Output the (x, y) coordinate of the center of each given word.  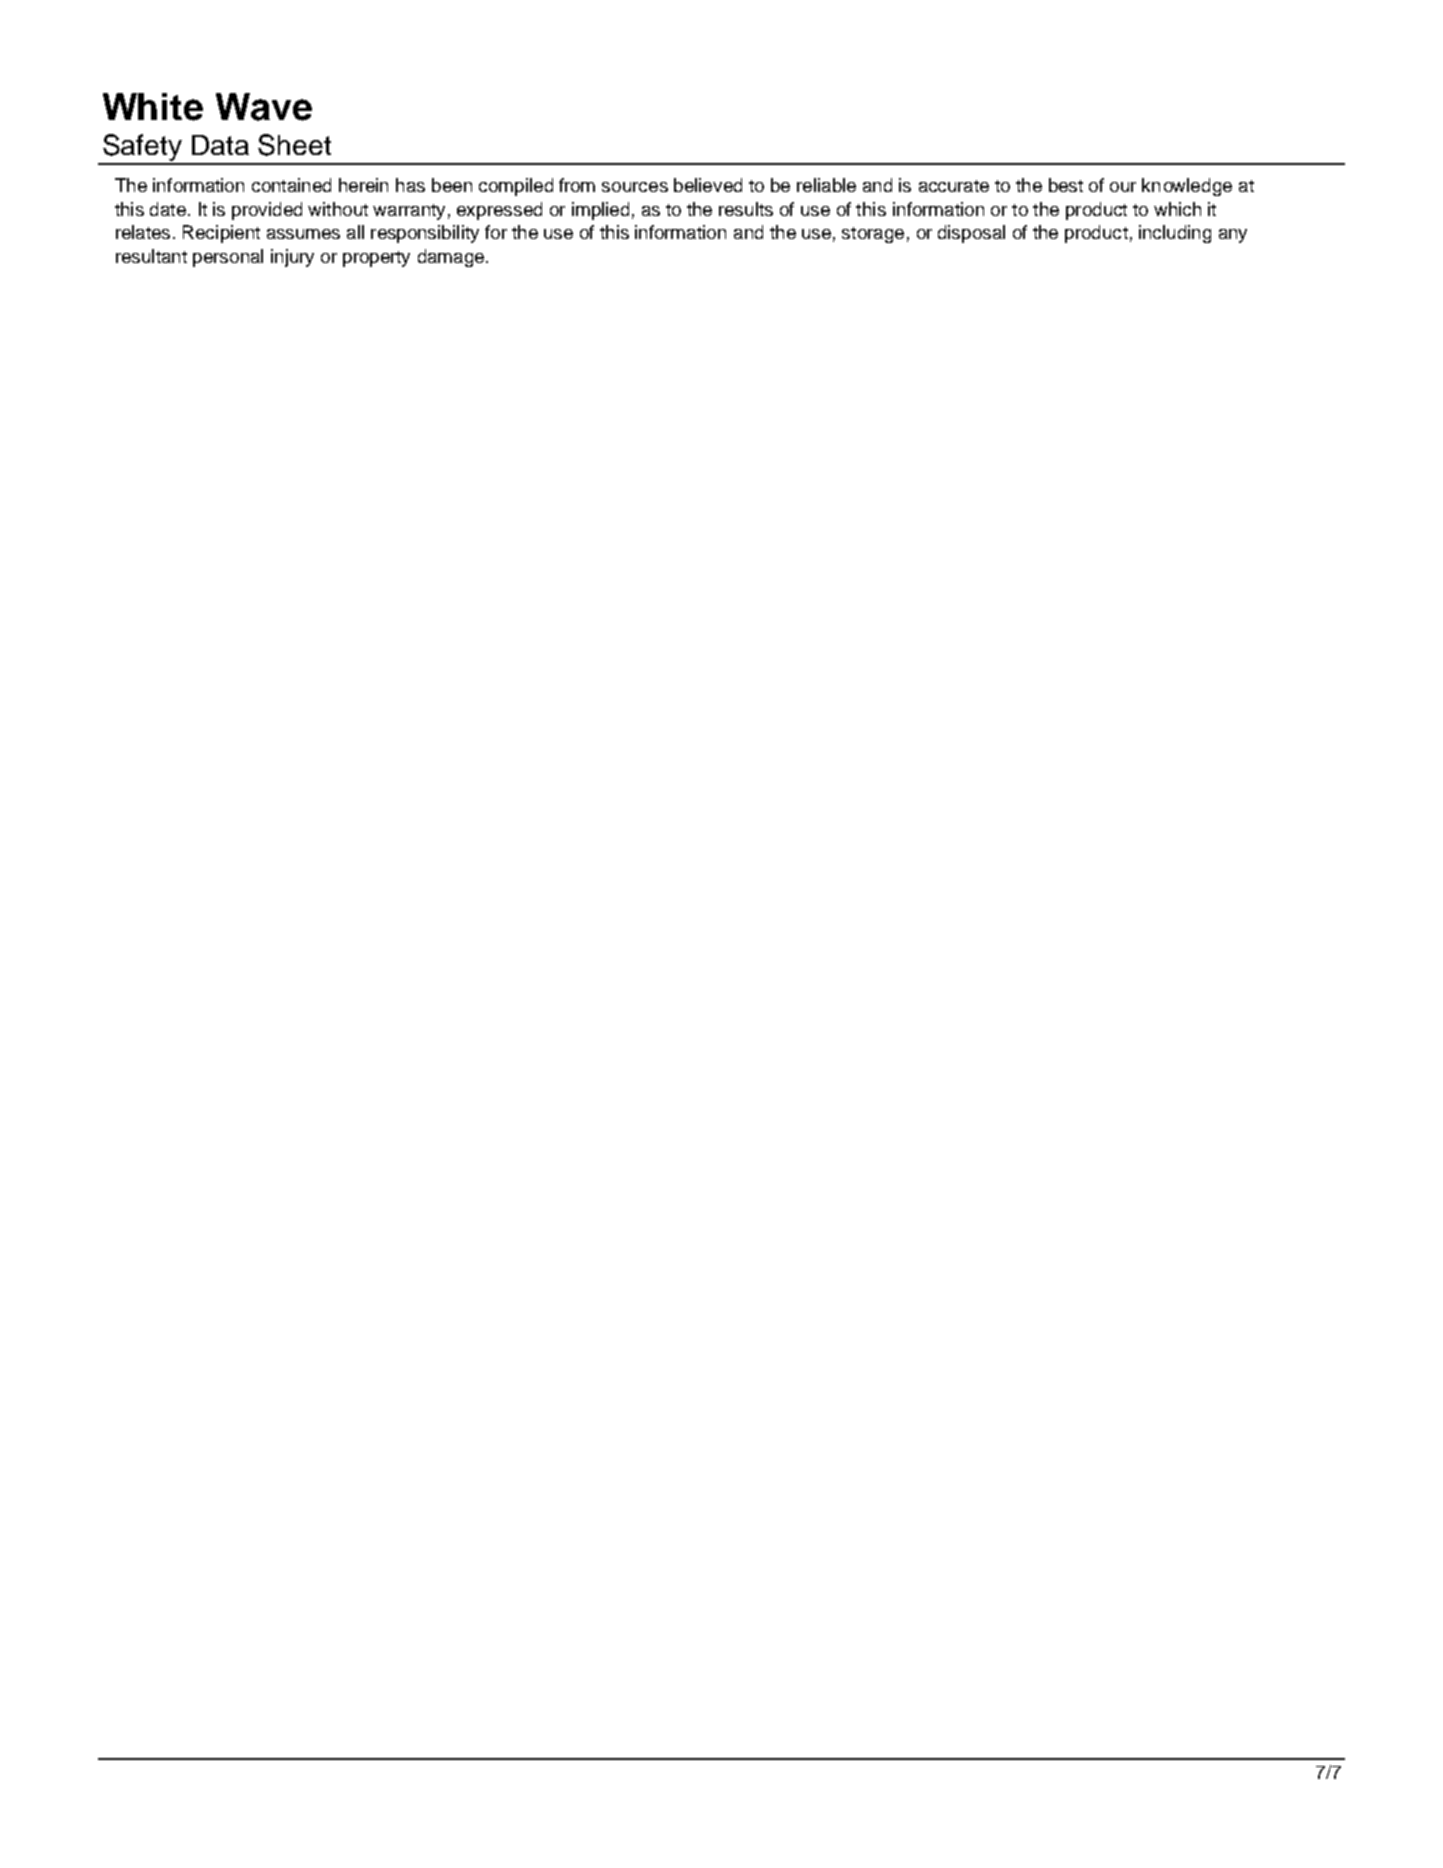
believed (708, 185)
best (1066, 185)
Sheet (294, 145)
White (153, 107)
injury (292, 258)
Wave (264, 107)
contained (291, 185)
